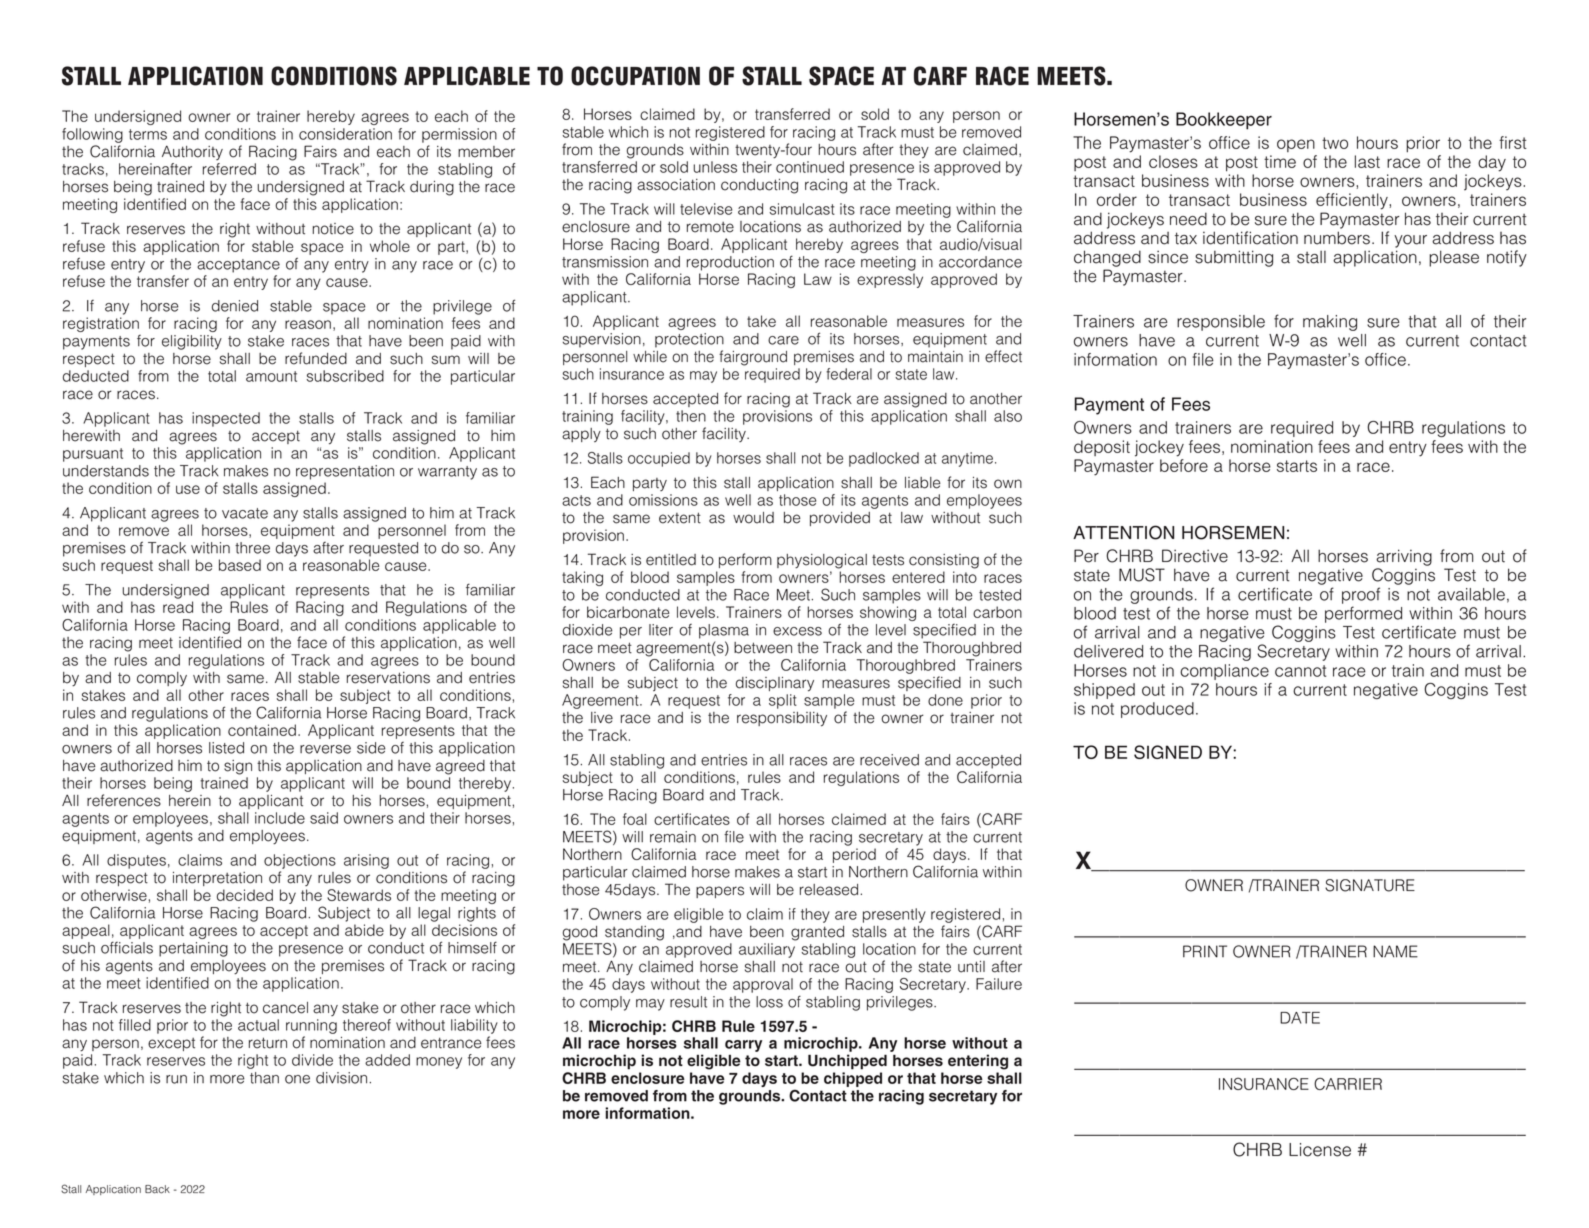 The width and height of the screenshot is (1589, 1228). Describe the element at coordinates (388, 678) in the screenshot. I see `reservations` at that location.
